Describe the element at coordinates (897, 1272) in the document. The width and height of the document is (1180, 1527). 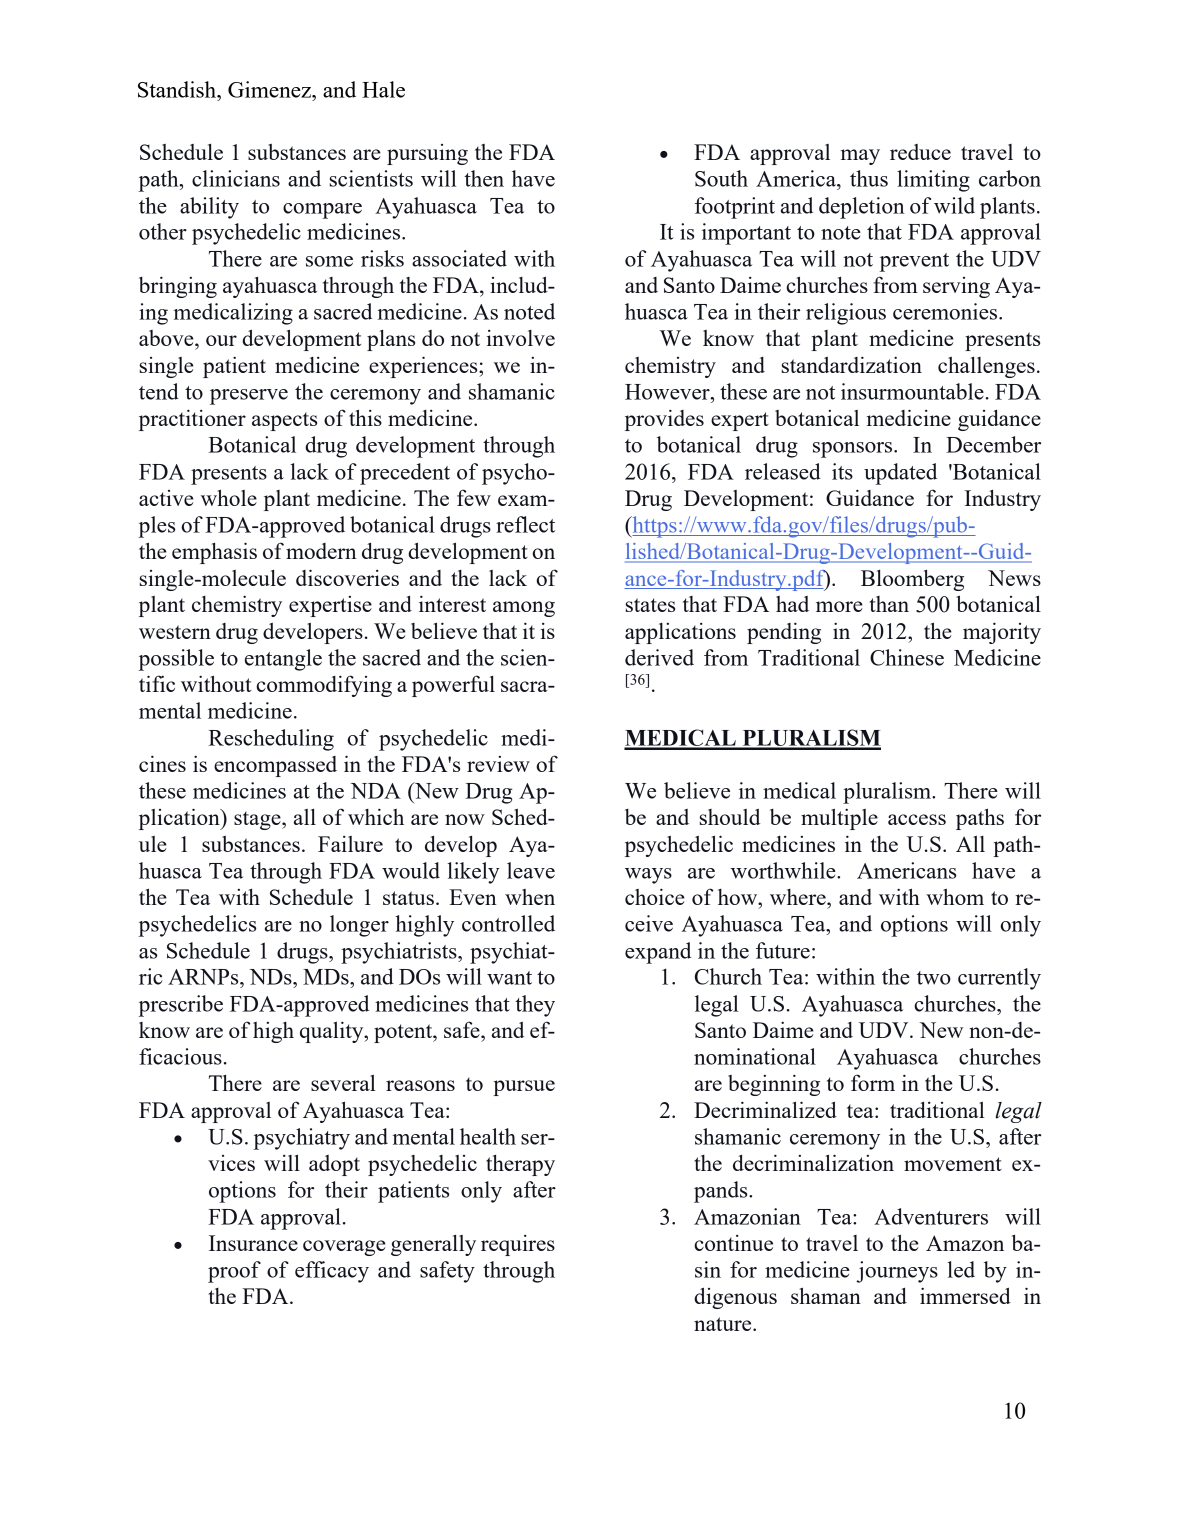
I see `journeys` at that location.
